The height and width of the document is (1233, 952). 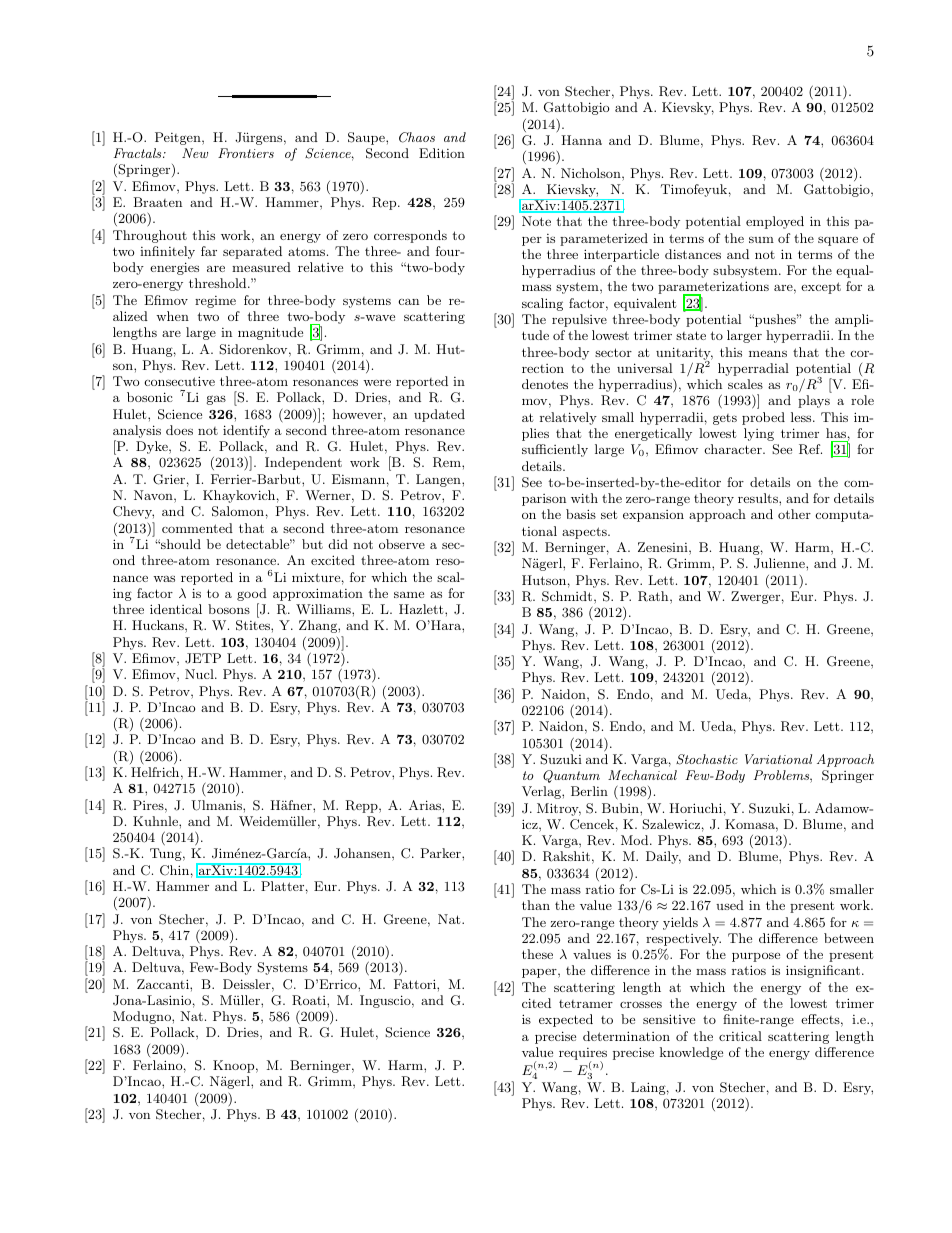 I want to click on Frontiers, so click(x=246, y=153).
